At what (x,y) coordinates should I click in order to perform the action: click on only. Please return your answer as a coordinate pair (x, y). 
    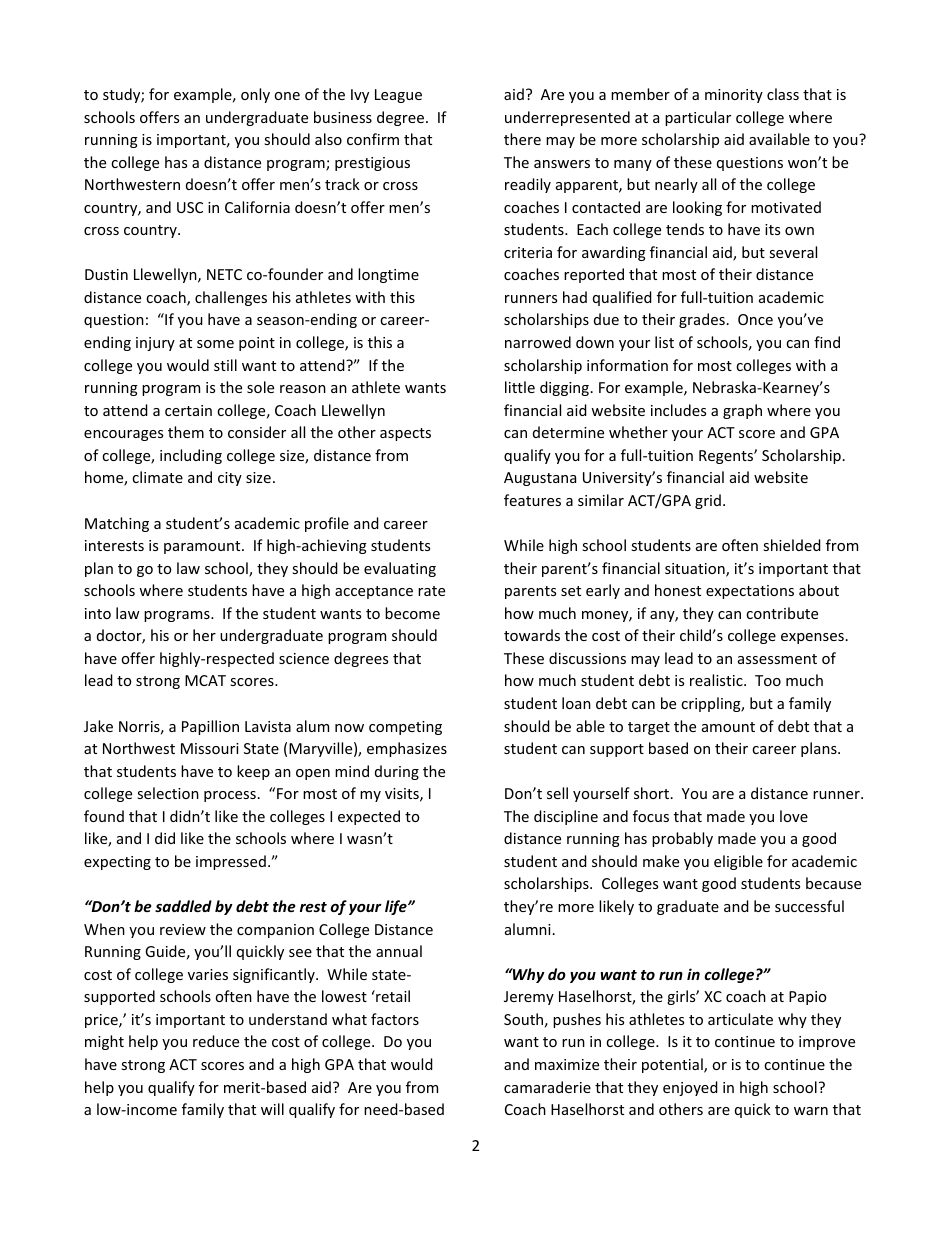
    Looking at the image, I should click on (255, 95).
